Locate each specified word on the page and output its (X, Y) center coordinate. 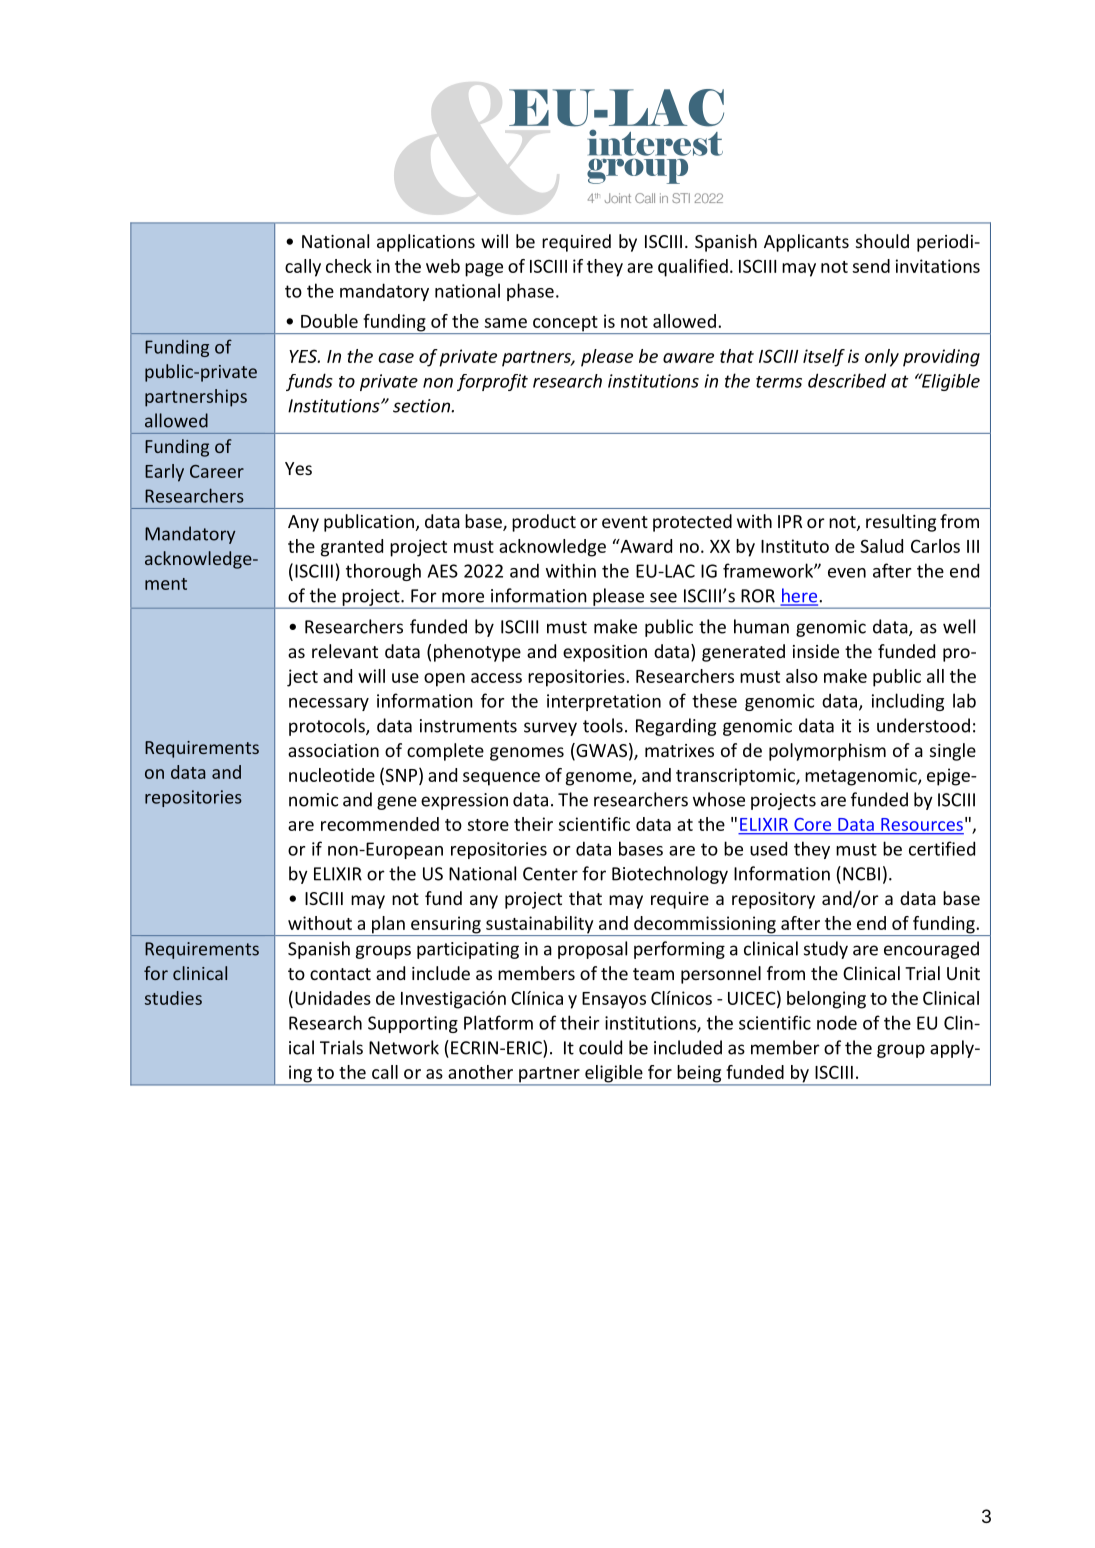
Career (217, 471)
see (663, 597)
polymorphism (827, 752)
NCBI (861, 874)
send (871, 266)
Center (550, 874)
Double (329, 321)
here (800, 596)
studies (173, 998)
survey (550, 729)
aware (688, 358)
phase (530, 292)
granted (352, 548)
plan (388, 926)
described (847, 380)
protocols (328, 727)
